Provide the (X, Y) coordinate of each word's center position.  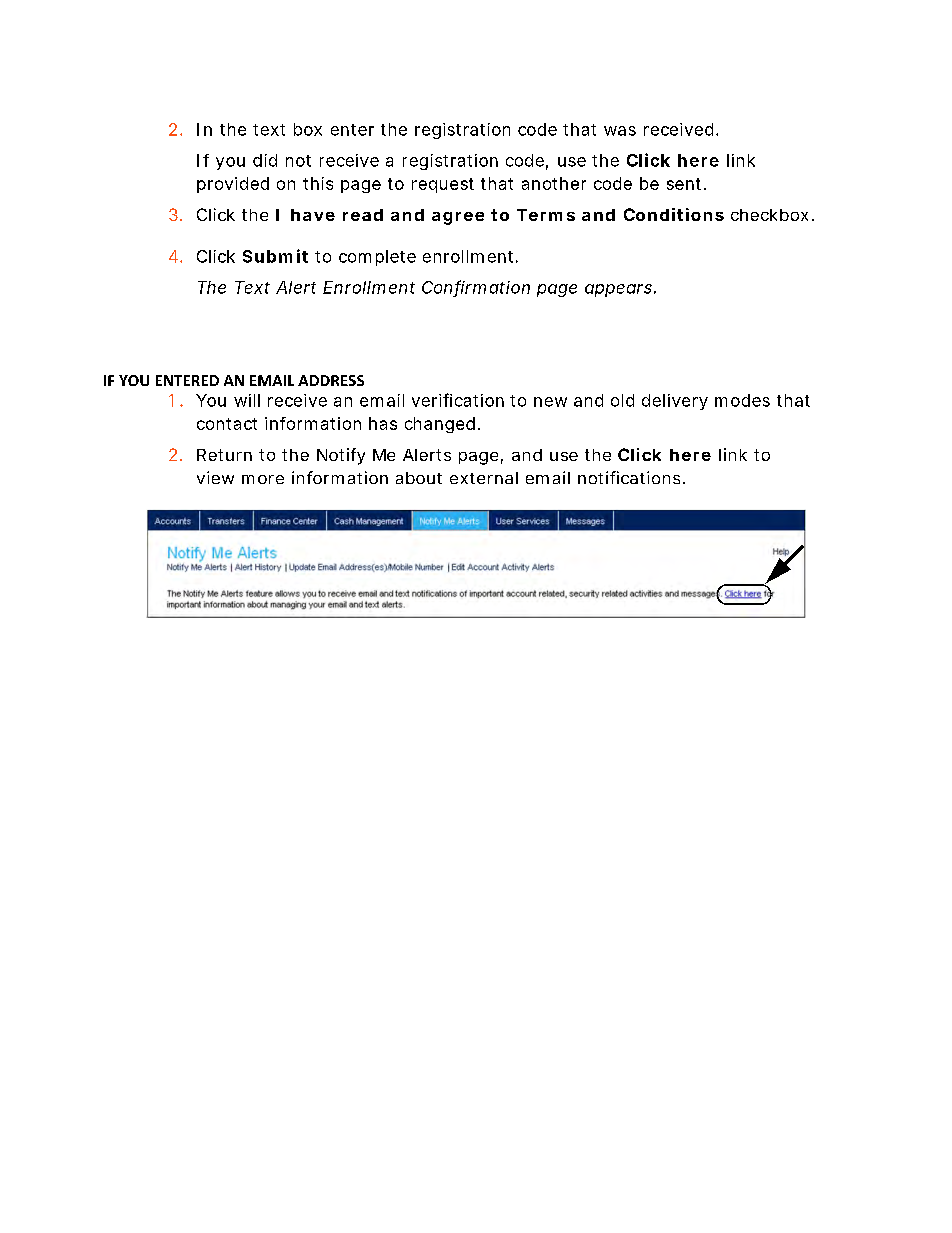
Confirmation (476, 288)
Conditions (674, 214)
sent (686, 184)
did (265, 160)
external (484, 478)
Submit (275, 256)
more (263, 479)
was (620, 131)
